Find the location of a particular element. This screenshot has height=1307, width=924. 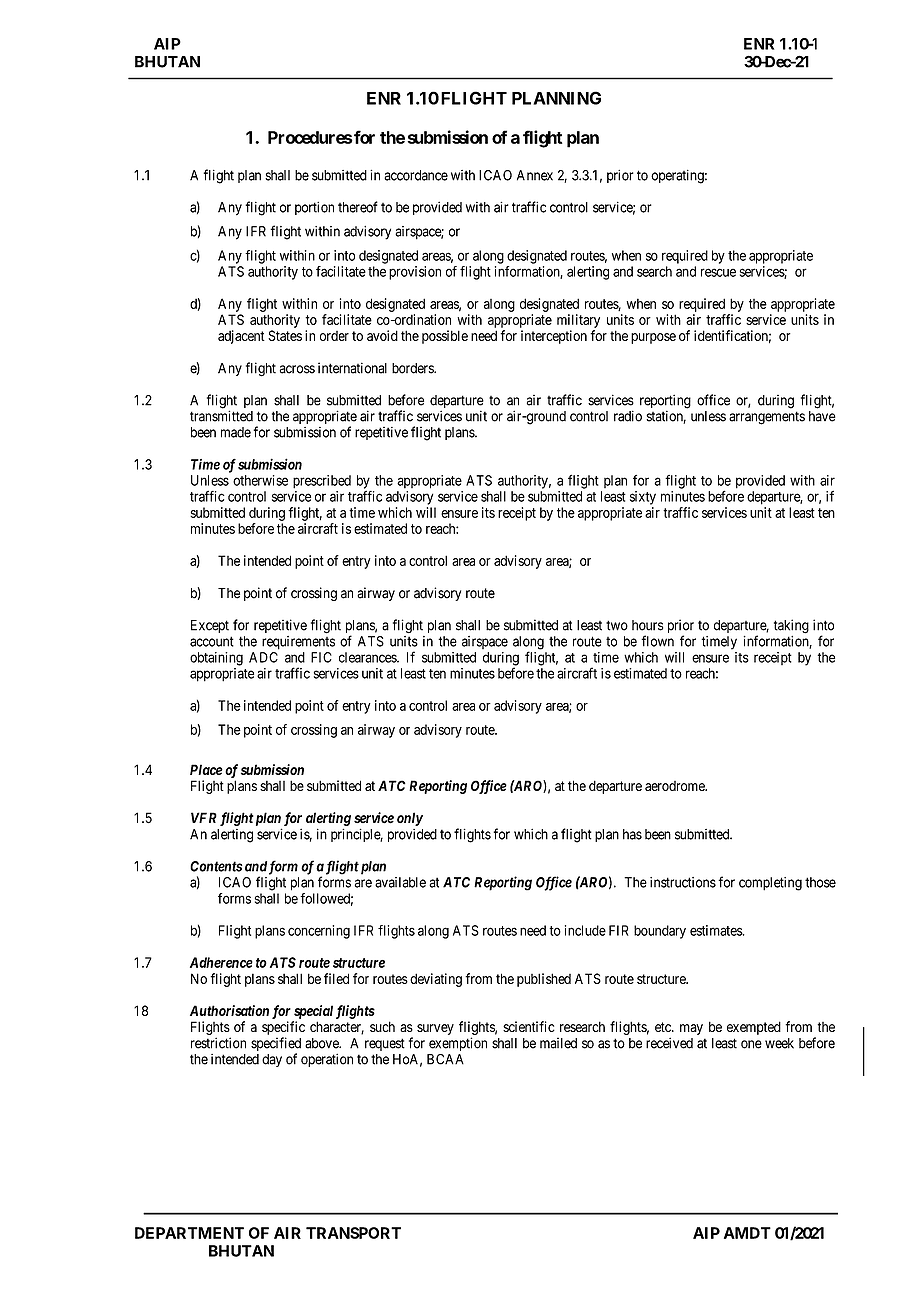

scientific is located at coordinates (529, 1026).
